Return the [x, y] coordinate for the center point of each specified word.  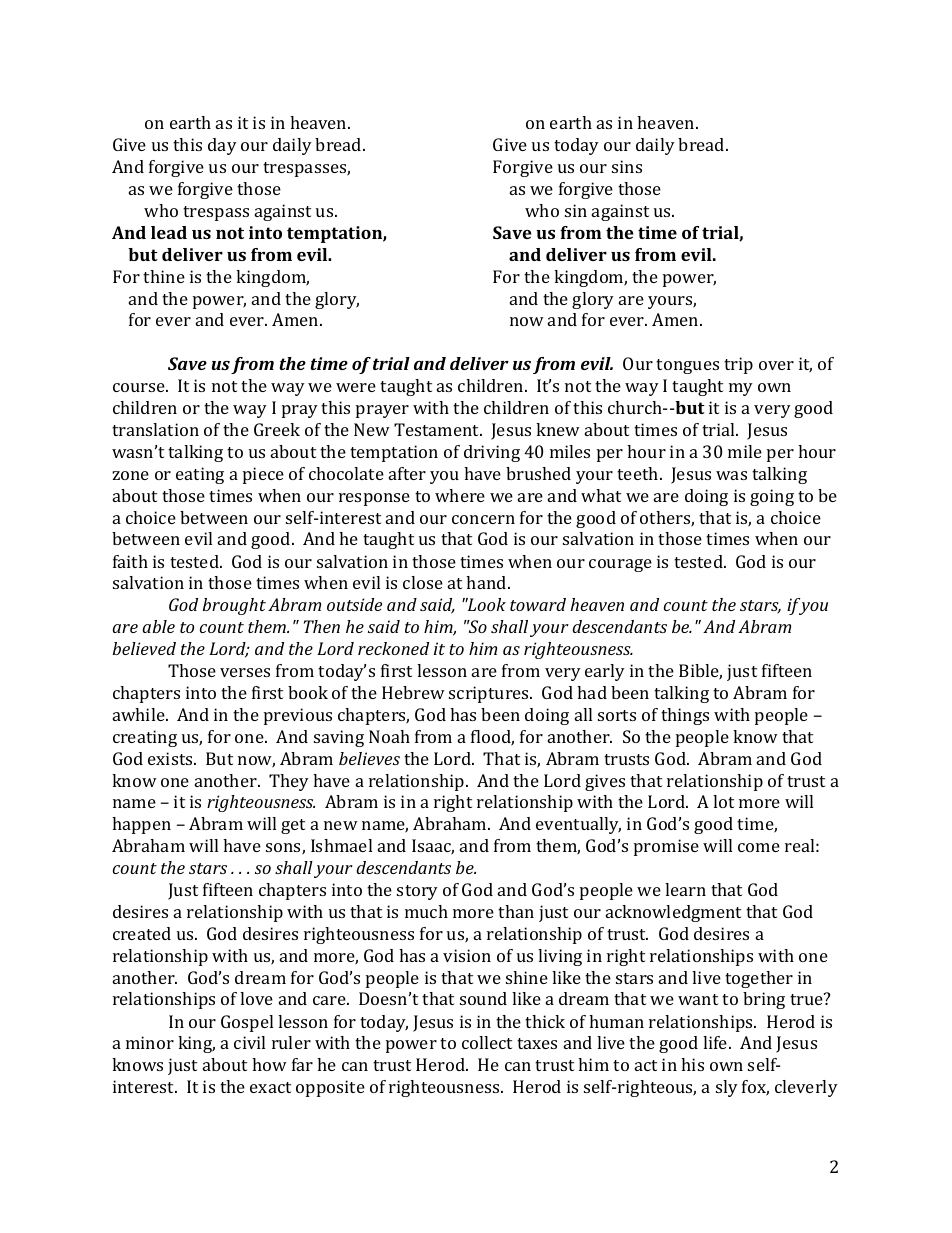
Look [485, 604]
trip [738, 365]
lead [169, 232]
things [685, 716]
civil [249, 1042]
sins [627, 166]
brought [234, 606]
